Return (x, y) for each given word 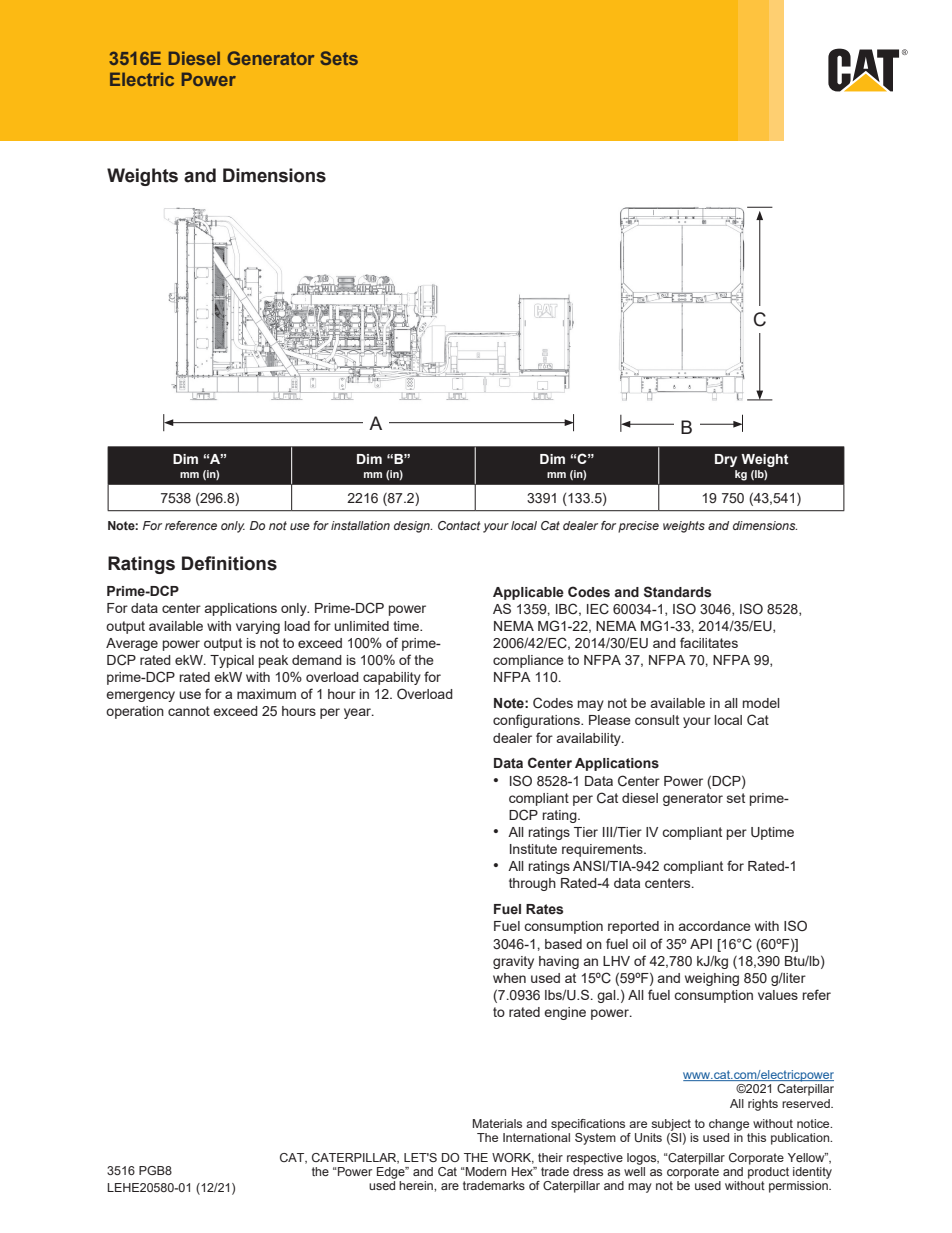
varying (258, 627)
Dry (726, 460)
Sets (339, 58)
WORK (513, 1158)
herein (417, 1185)
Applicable (528, 593)
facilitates (709, 642)
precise (638, 527)
